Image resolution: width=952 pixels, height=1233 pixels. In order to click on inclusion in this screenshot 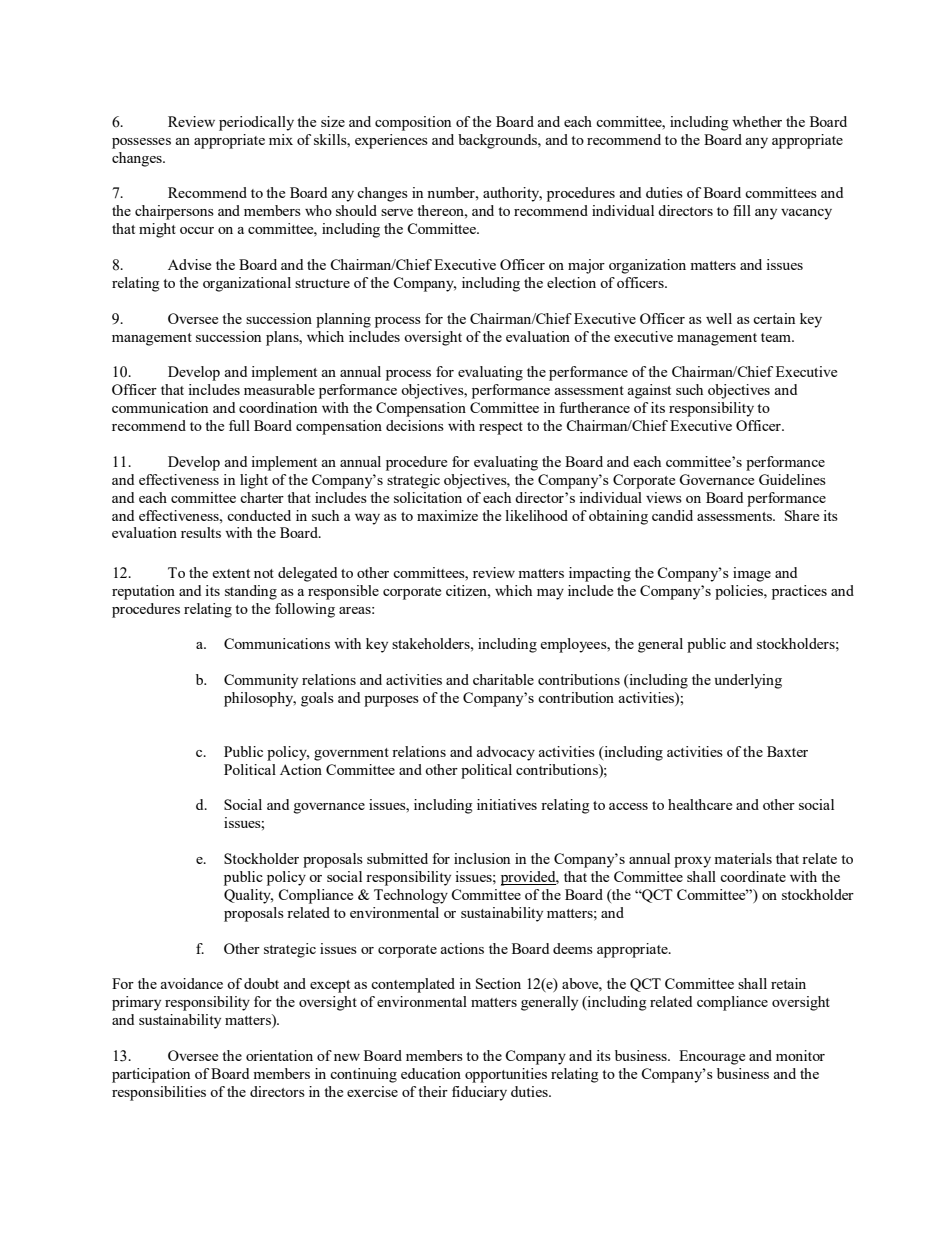, I will do `click(482, 858)`.
